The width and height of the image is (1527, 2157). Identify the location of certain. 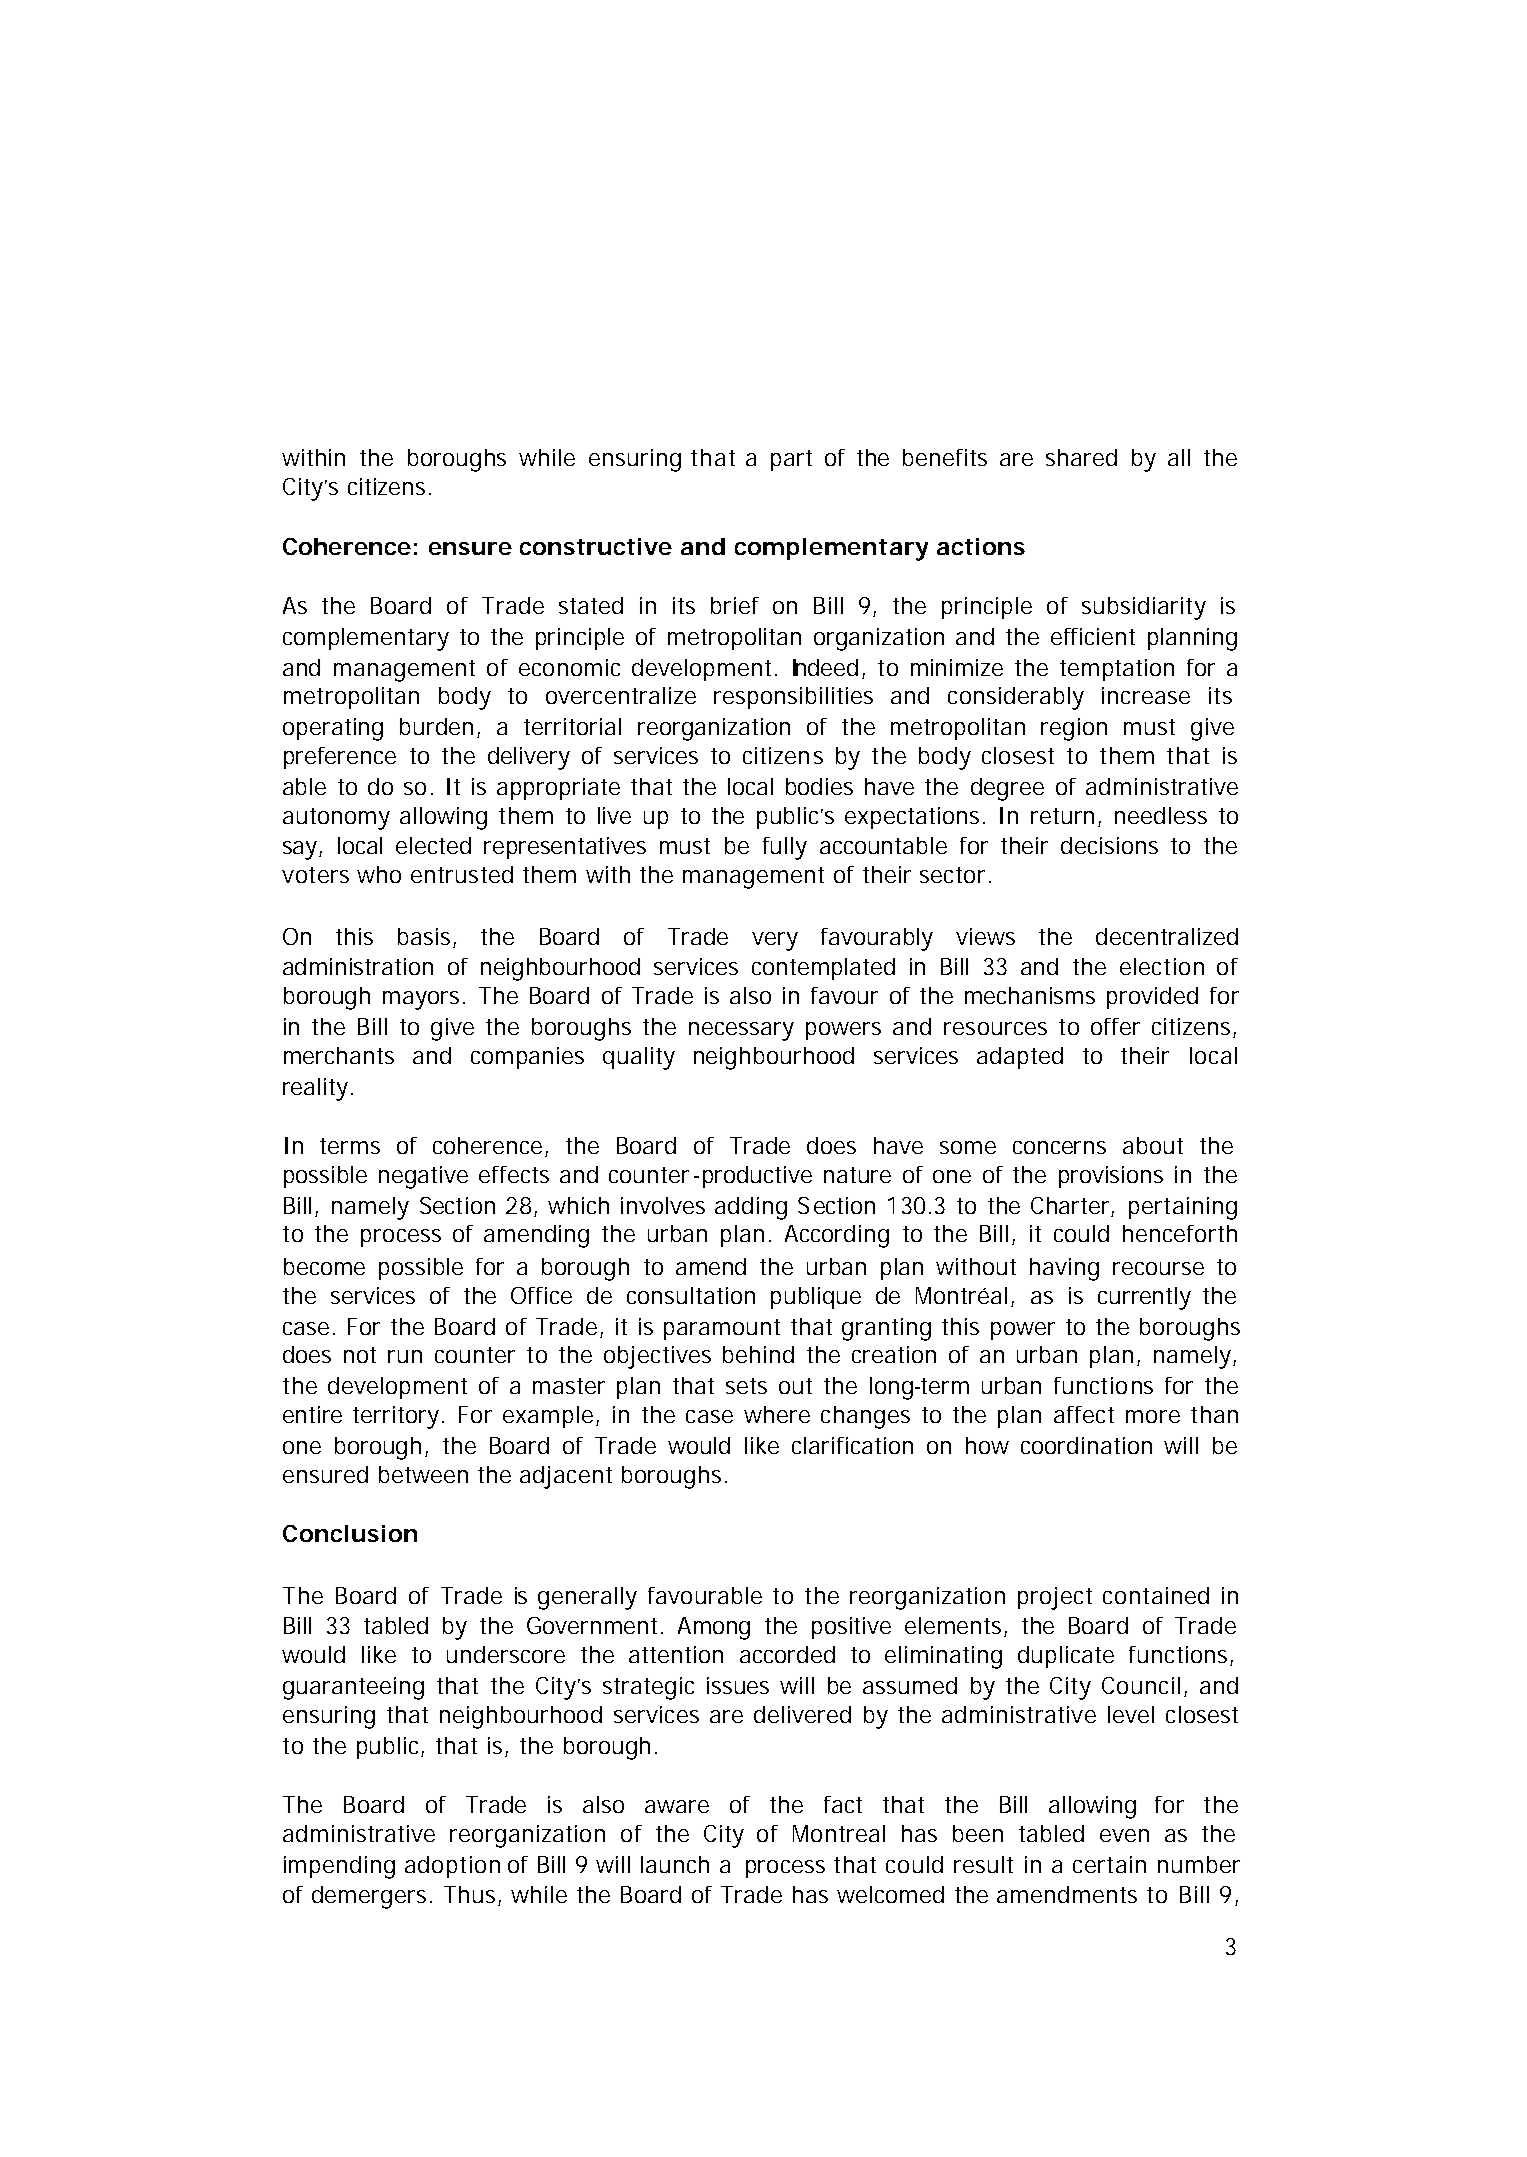
(1109, 1864).
